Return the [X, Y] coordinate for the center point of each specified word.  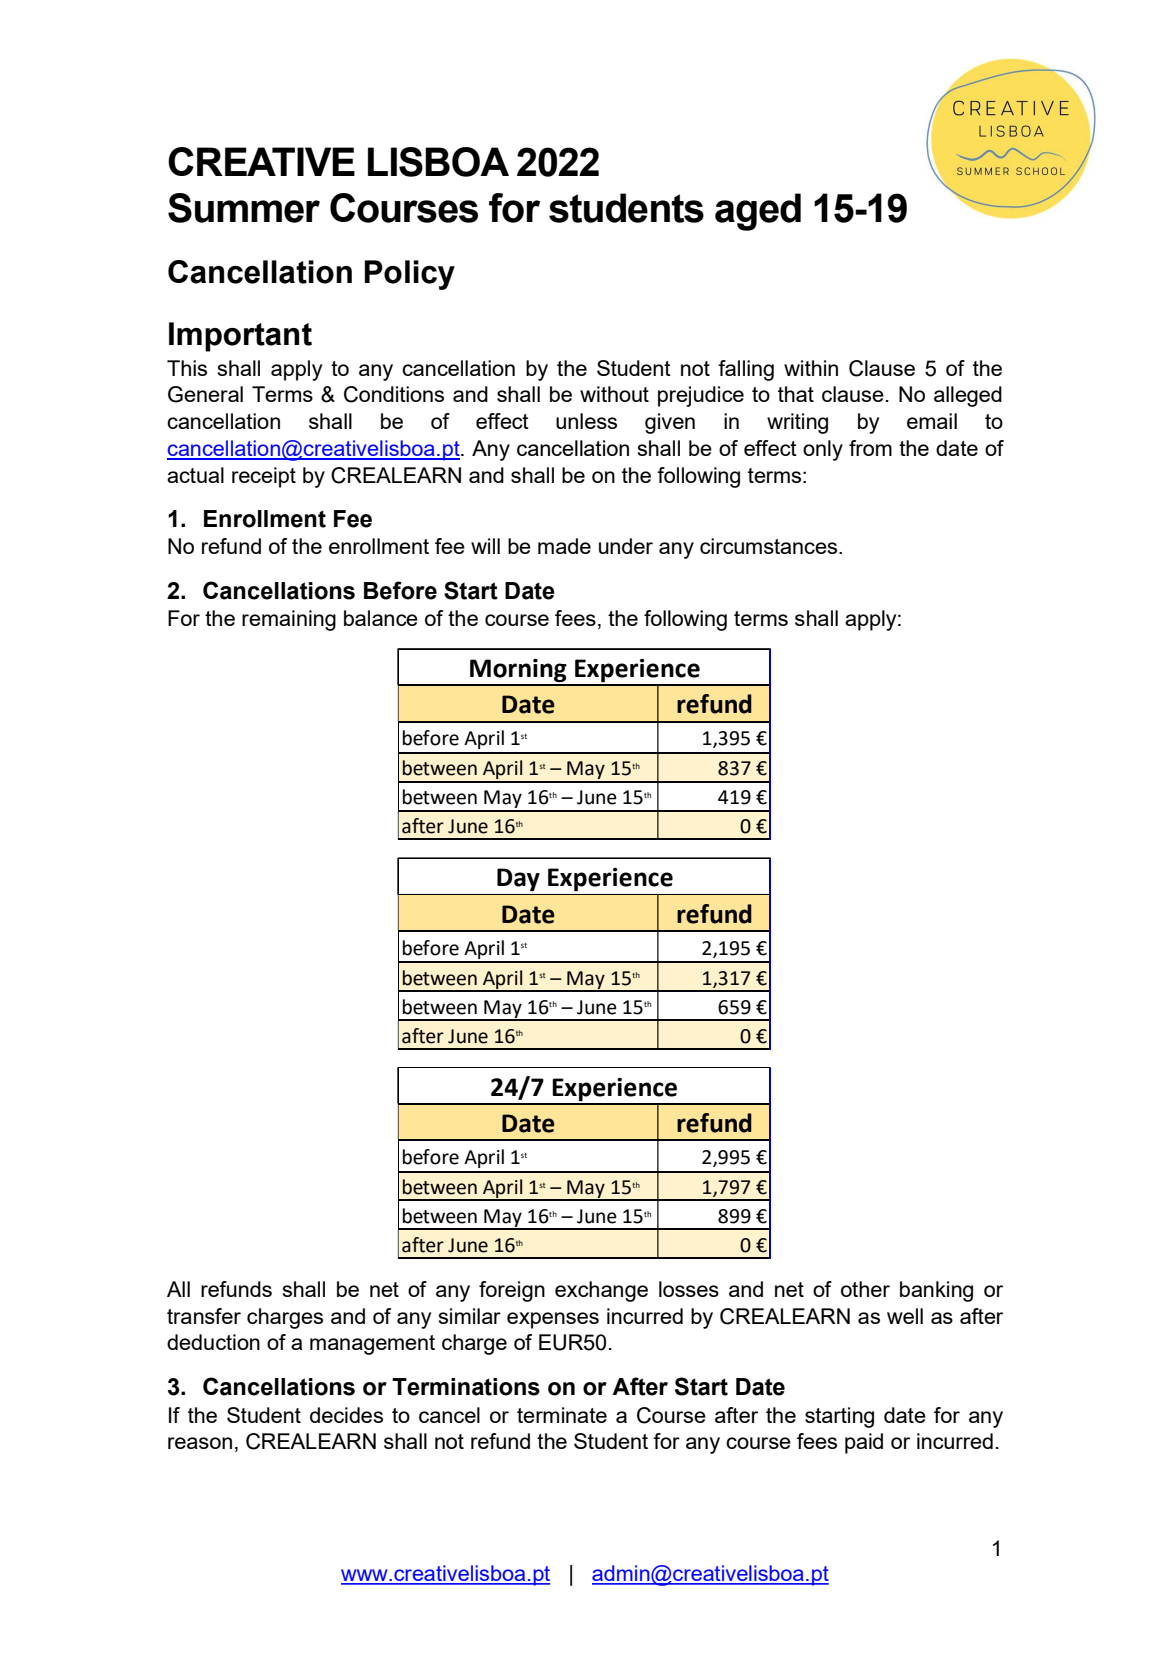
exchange [601, 1291]
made [564, 546]
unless [586, 421]
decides [346, 1415]
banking [936, 1291]
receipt [264, 477]
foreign [512, 1291]
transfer [204, 1316]
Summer [244, 208]
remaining [289, 620]
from [870, 448]
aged [758, 212]
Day [518, 879]
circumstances [770, 546]
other [865, 1289]
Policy [410, 275]
